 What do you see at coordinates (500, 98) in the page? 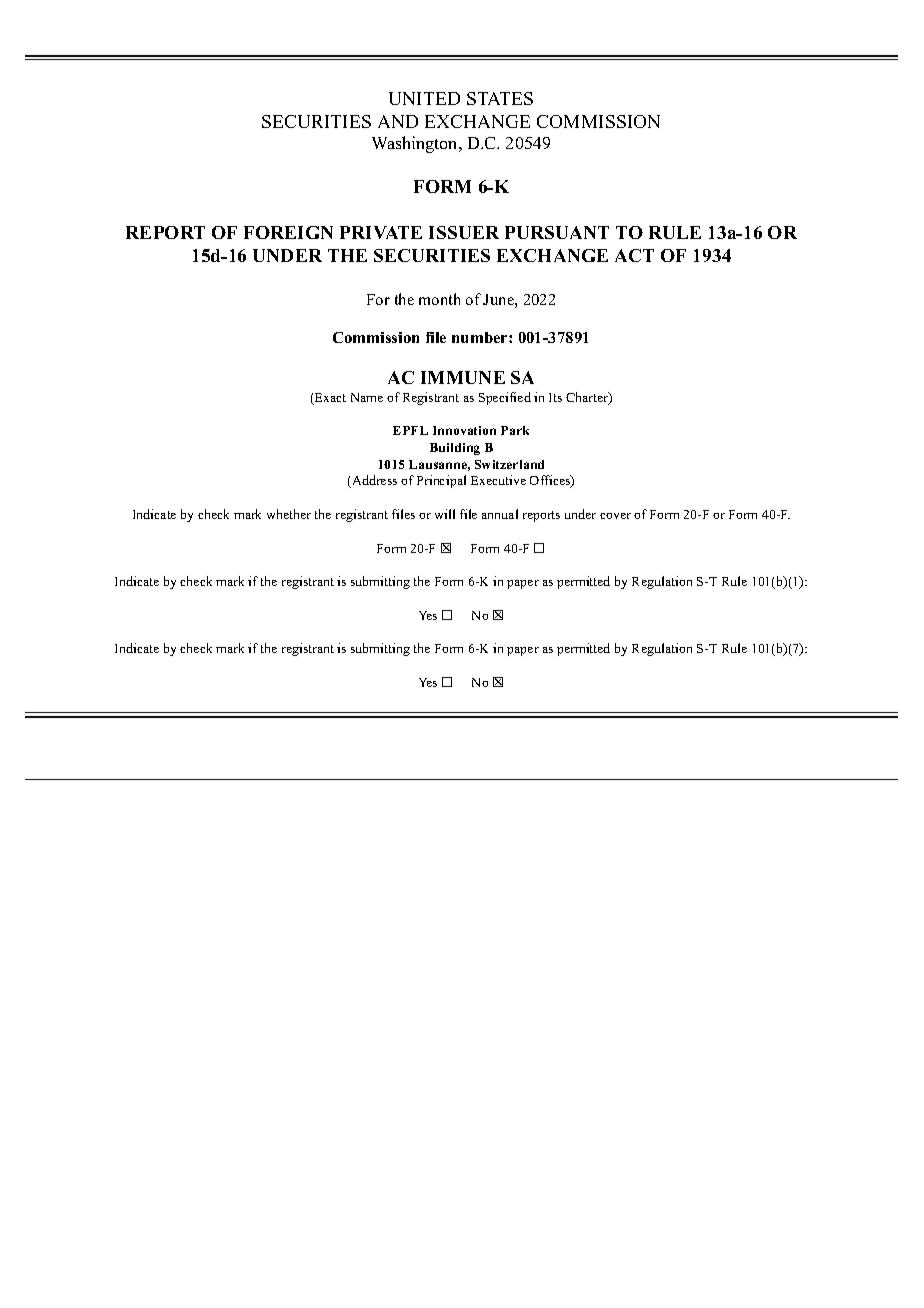
I see `STATES` at bounding box center [500, 98].
